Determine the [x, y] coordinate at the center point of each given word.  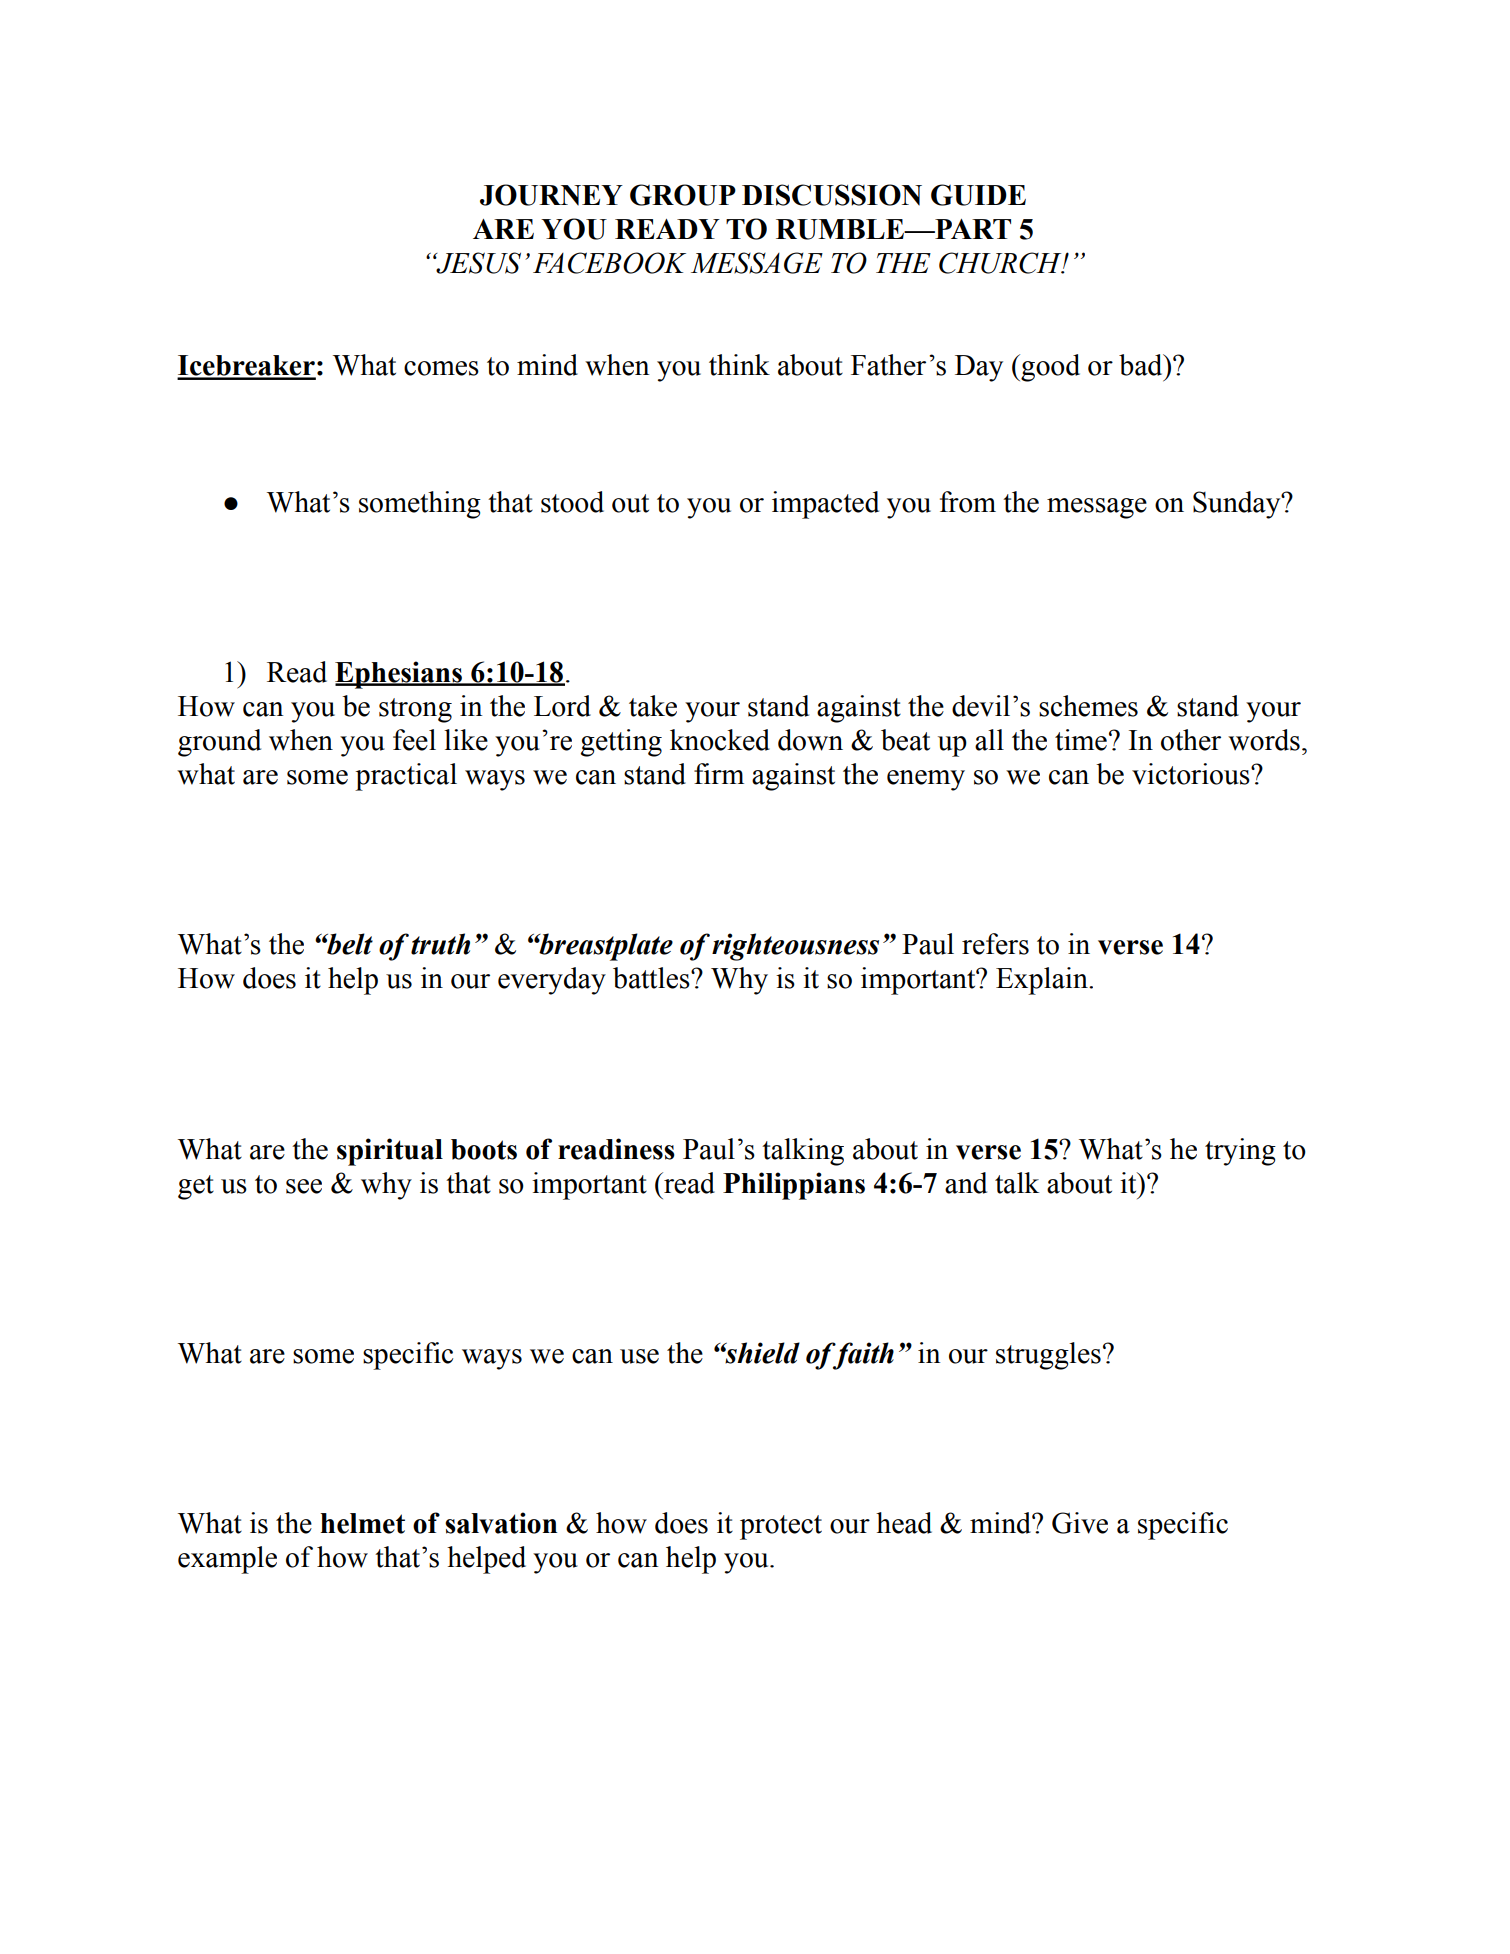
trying [1240, 1152]
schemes [1088, 706]
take [653, 706]
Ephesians [399, 675]
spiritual [390, 1152]
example [227, 1560]
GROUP [683, 195]
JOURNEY [551, 195]
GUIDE [978, 195]
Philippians [794, 1186]
